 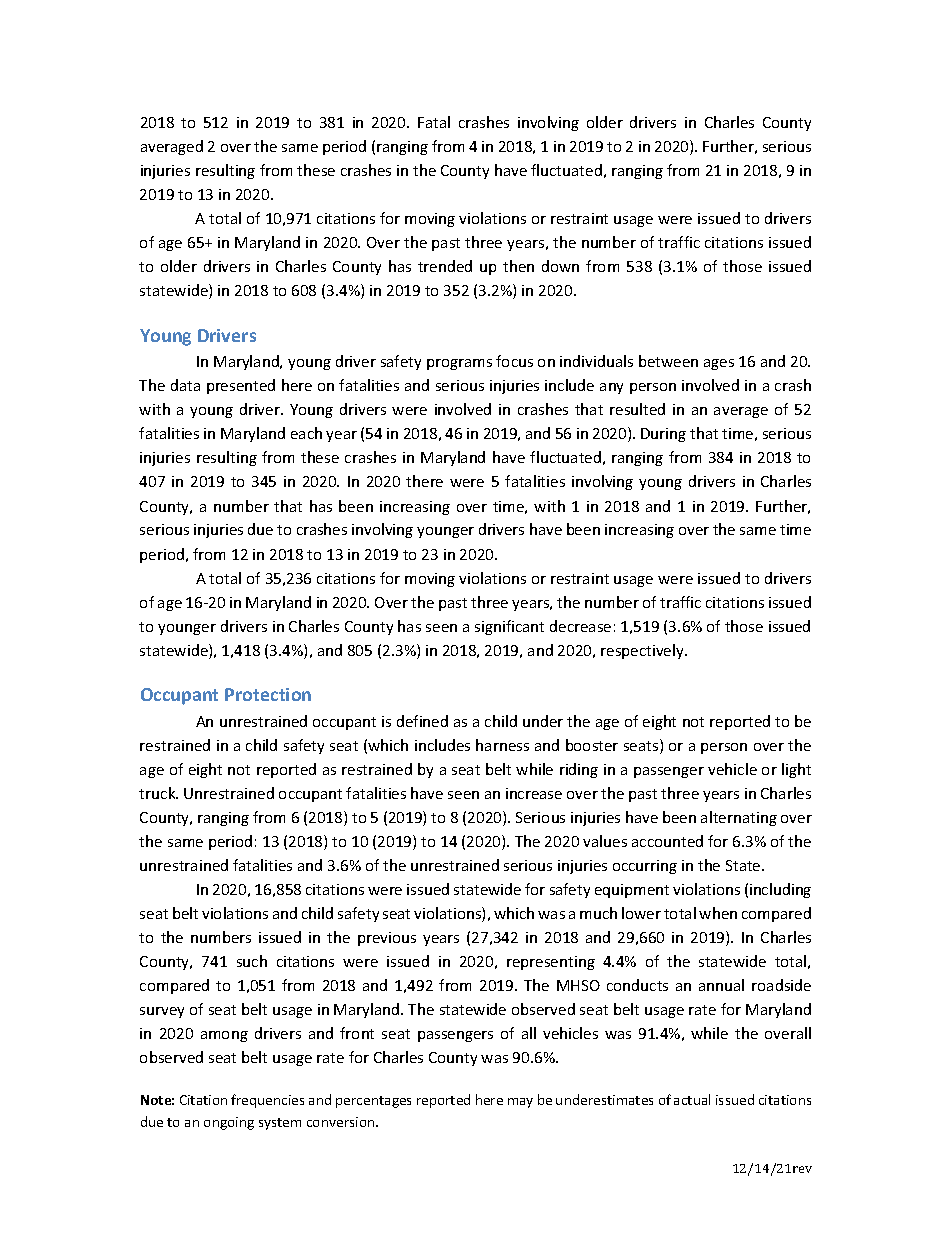 I want to click on trended, so click(x=445, y=266).
